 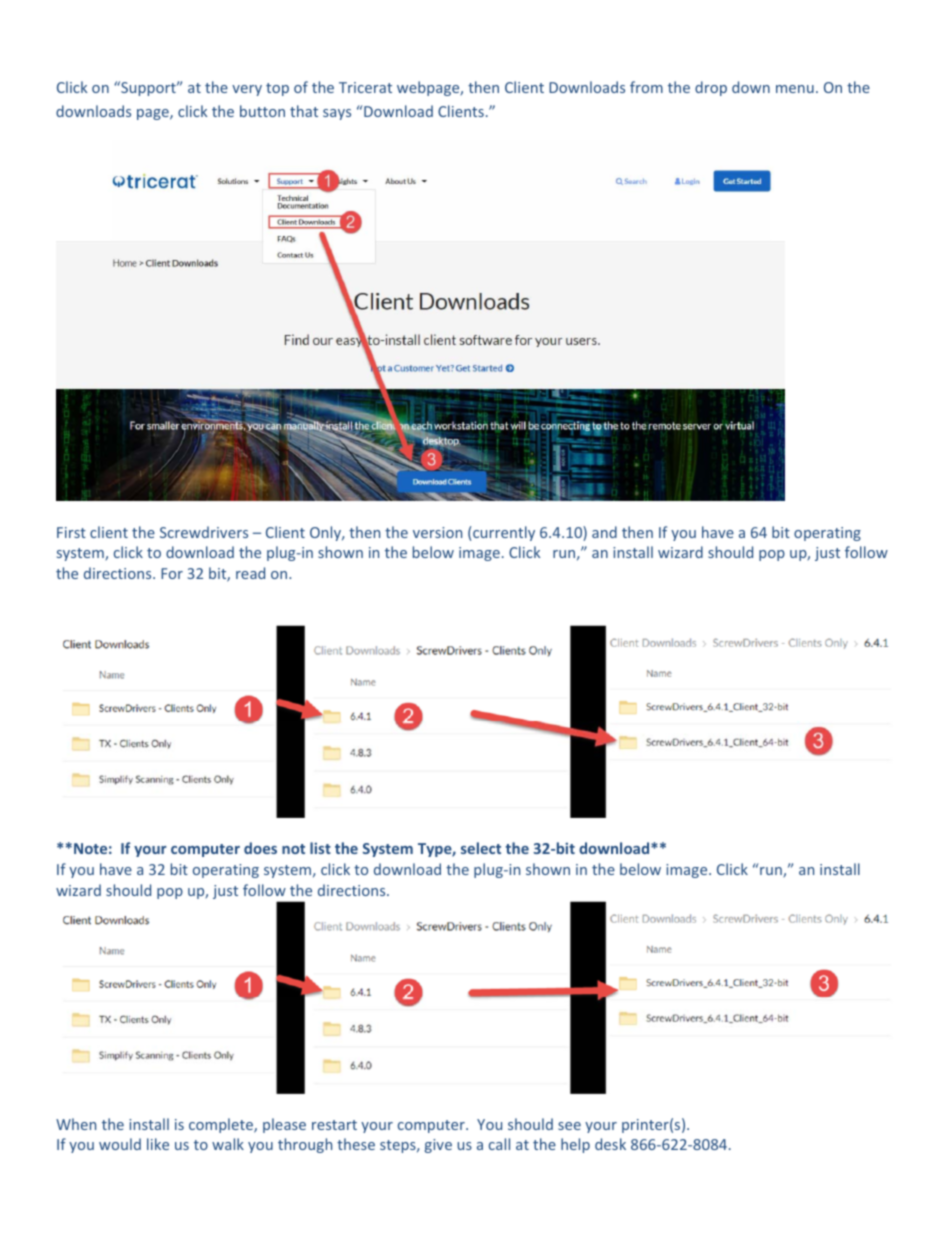 What do you see at coordinates (437, 532) in the screenshot?
I see `version` at bounding box center [437, 532].
